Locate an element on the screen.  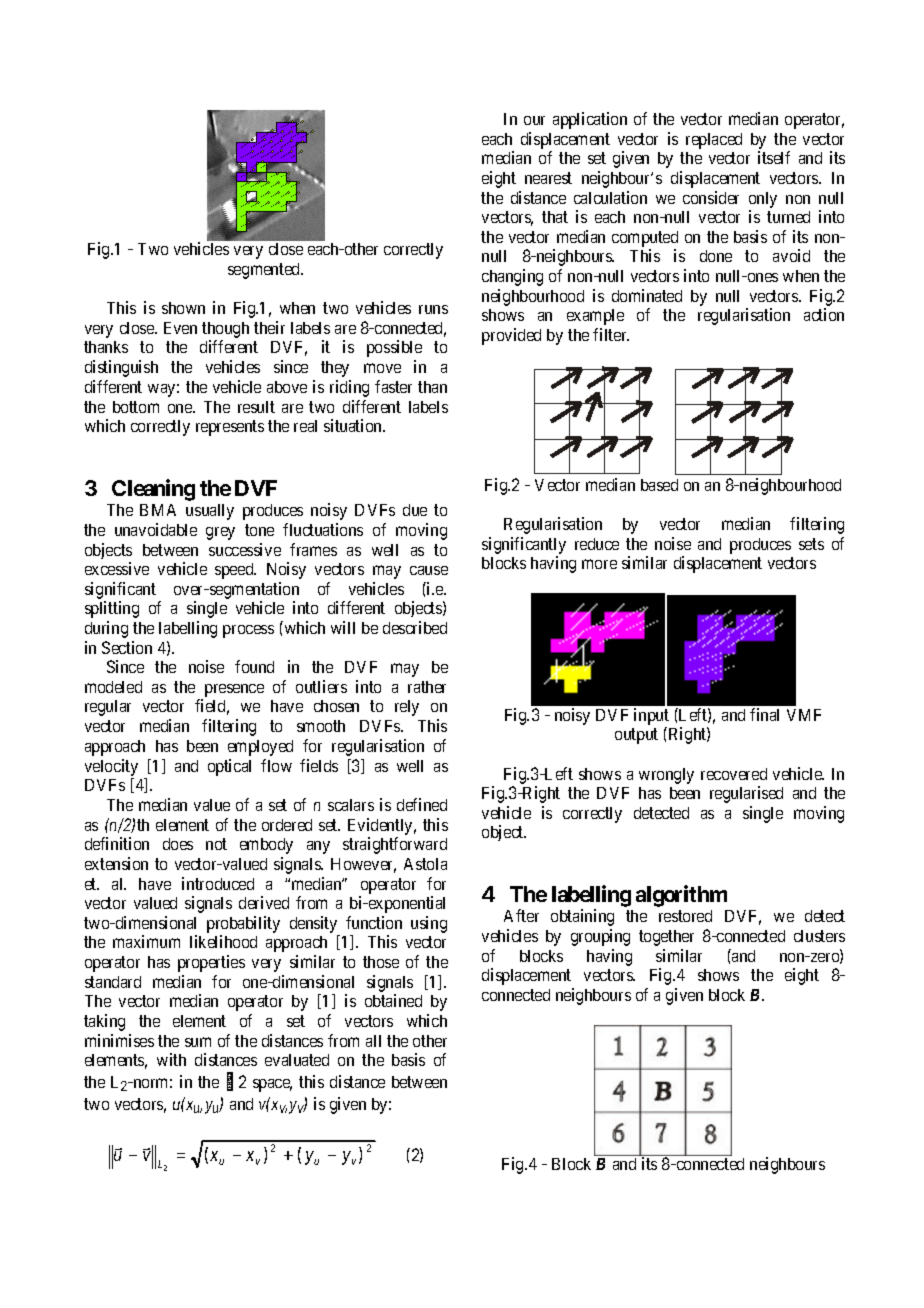
final is located at coordinates (764, 714).
